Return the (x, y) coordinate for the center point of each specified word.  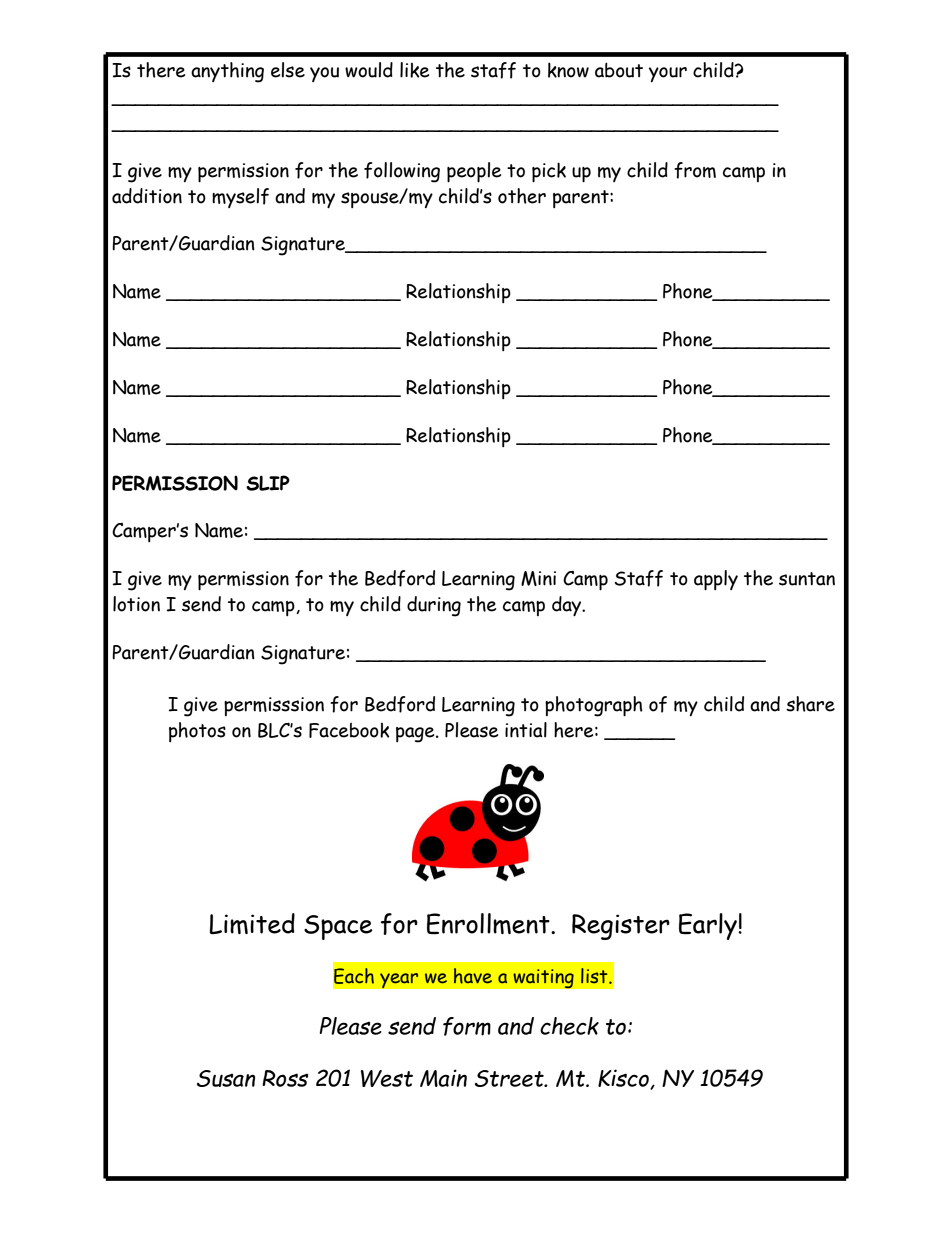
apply (716, 580)
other (522, 196)
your (668, 74)
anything (227, 72)
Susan (226, 1078)
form (467, 1026)
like (414, 70)
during (434, 606)
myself (240, 198)
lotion (136, 604)
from (695, 170)
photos (197, 732)
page (416, 735)
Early (709, 926)
